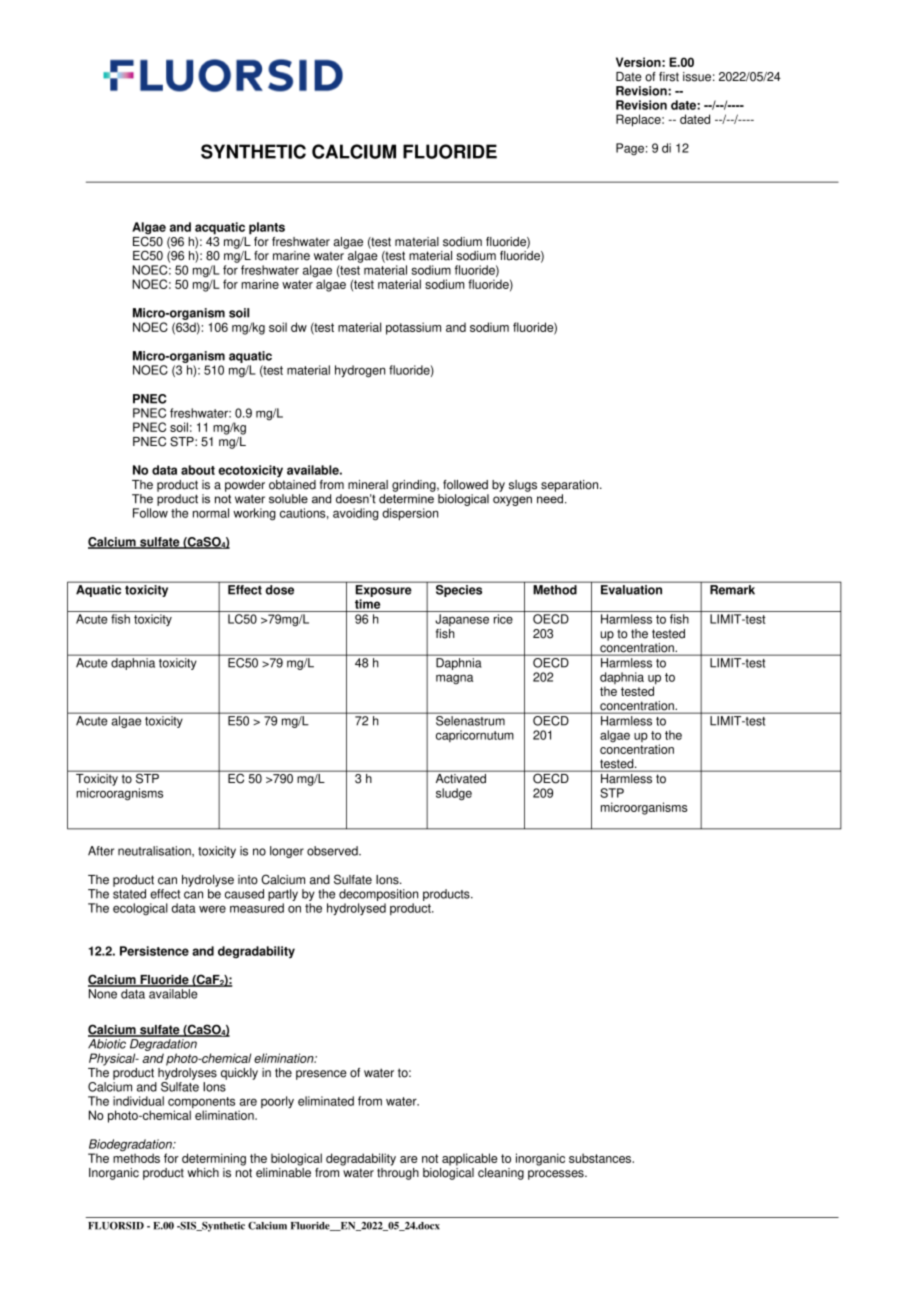 This screenshot has height=1308, width=924. Describe the element at coordinates (454, 679) in the screenshot. I see `magna` at that location.
